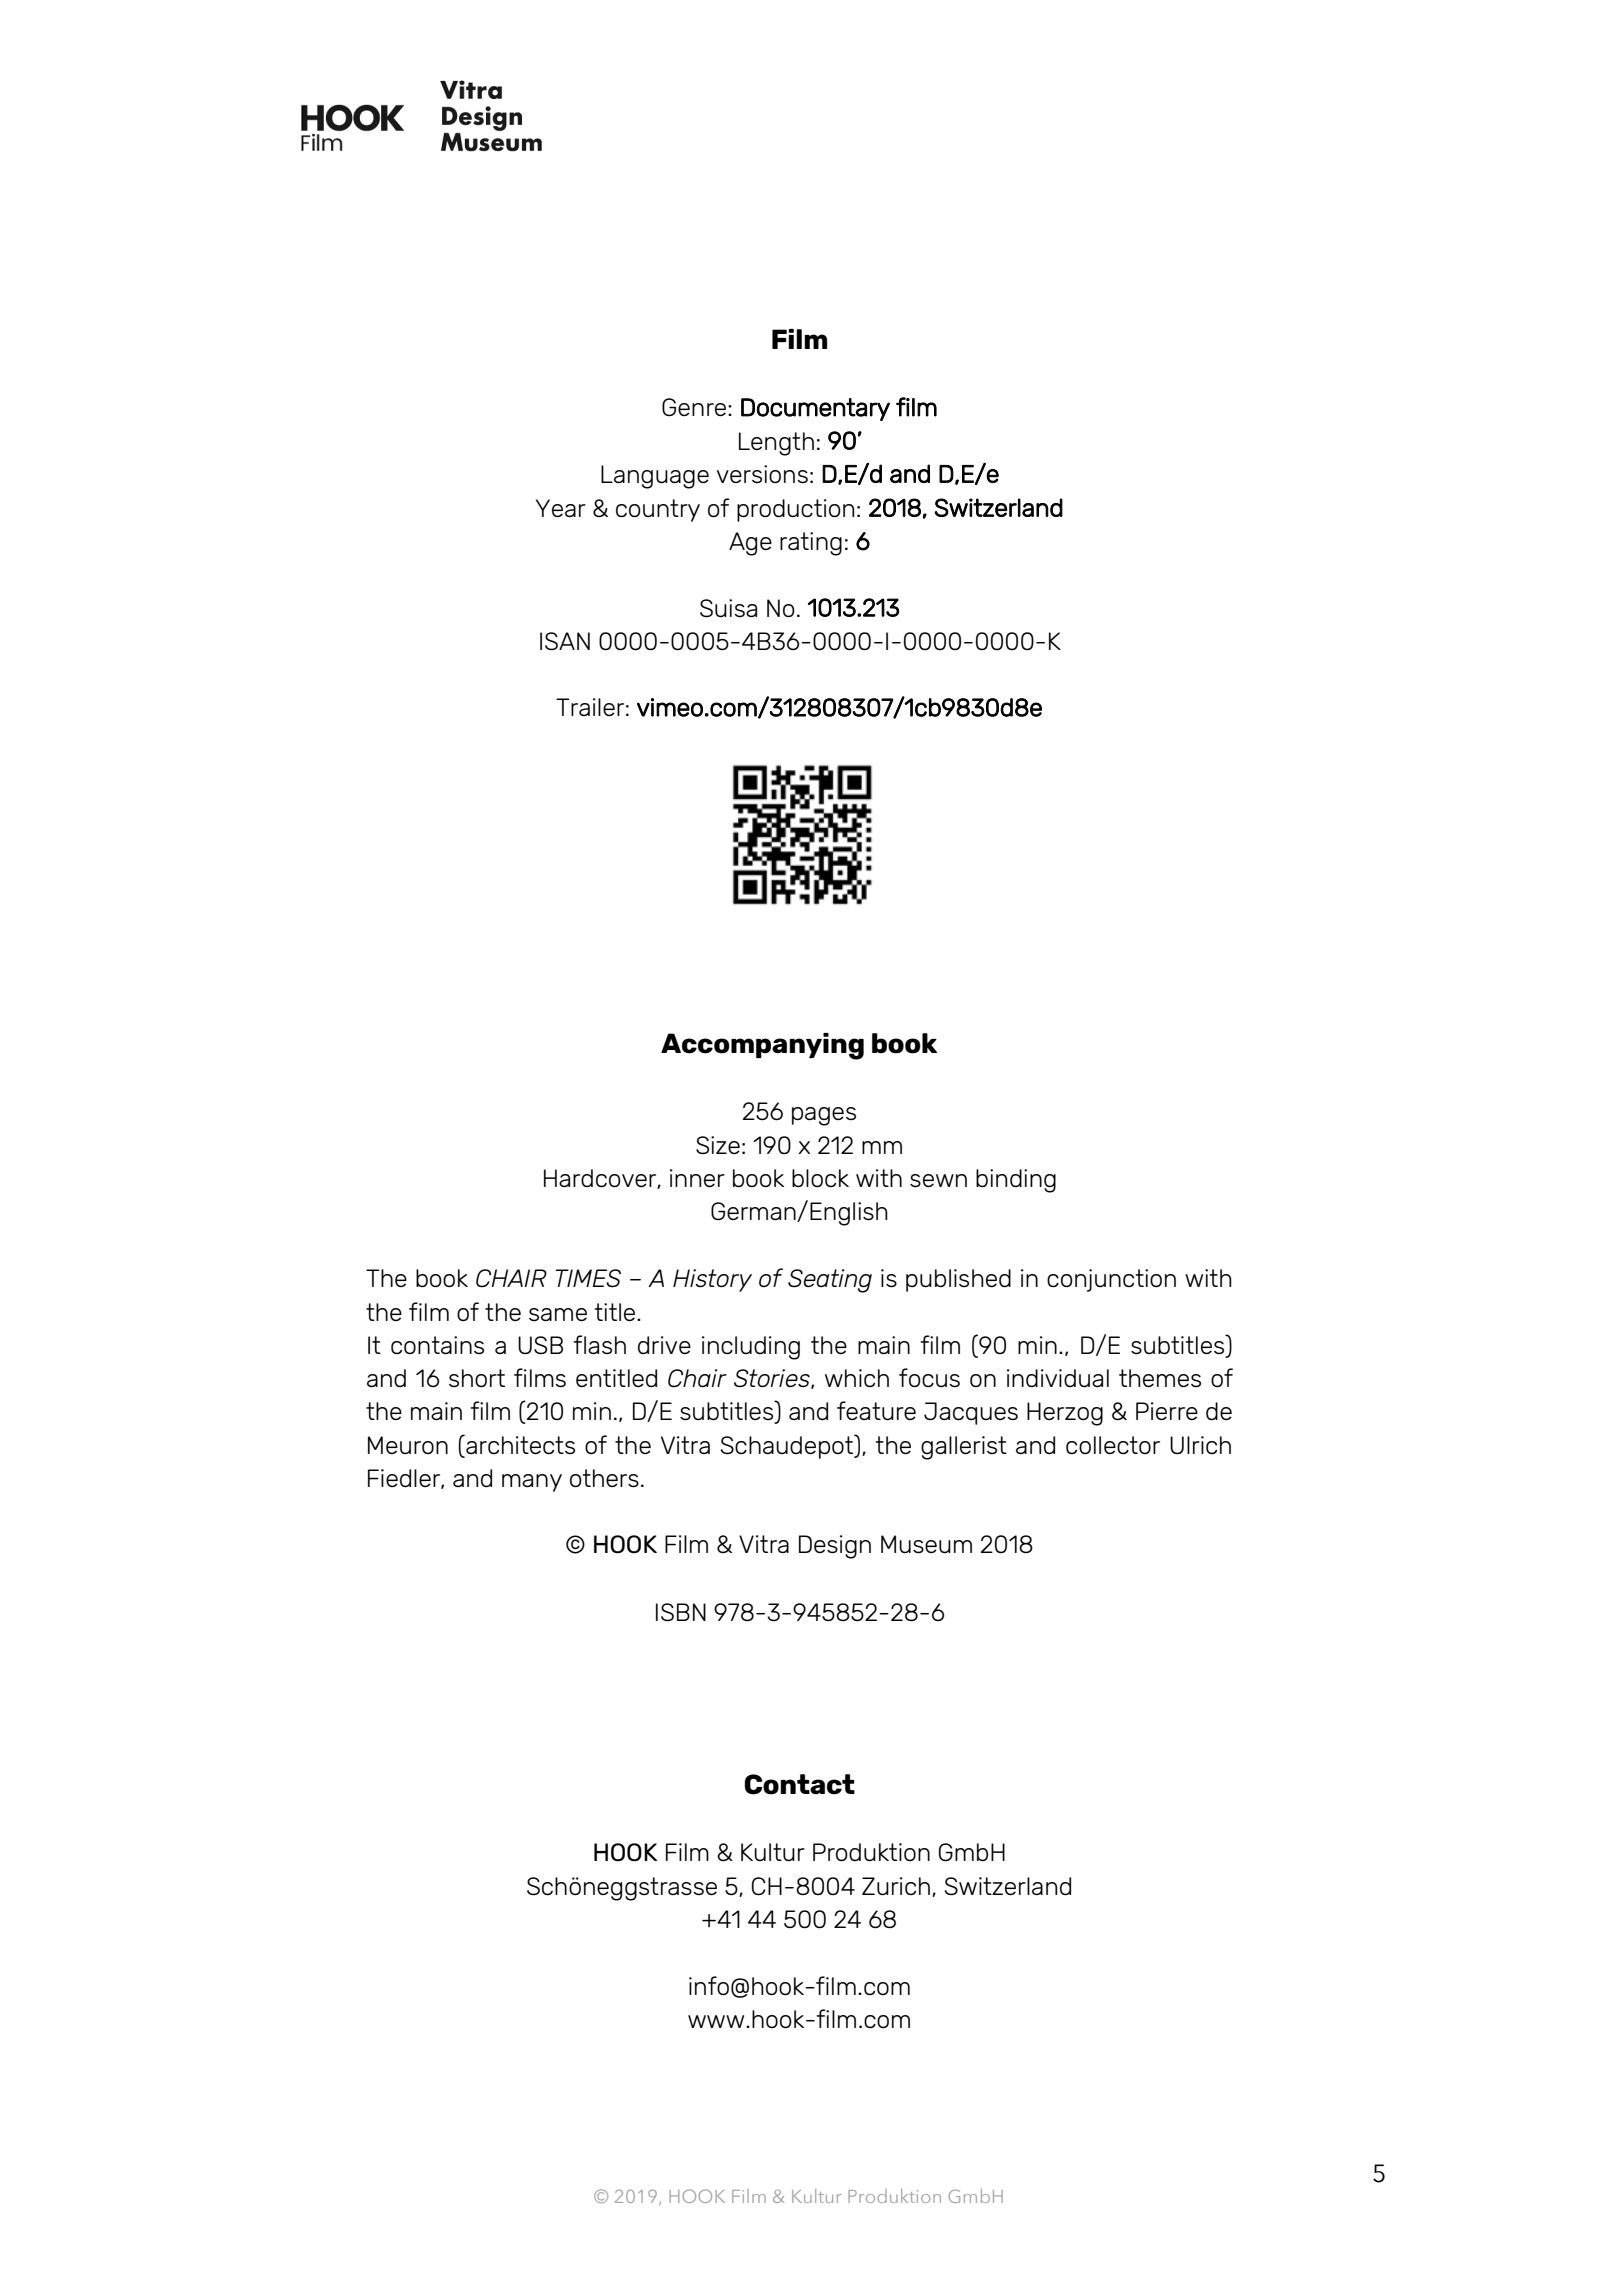  Describe the element at coordinates (762, 1046) in the document. I see `Accompanying` at that location.
